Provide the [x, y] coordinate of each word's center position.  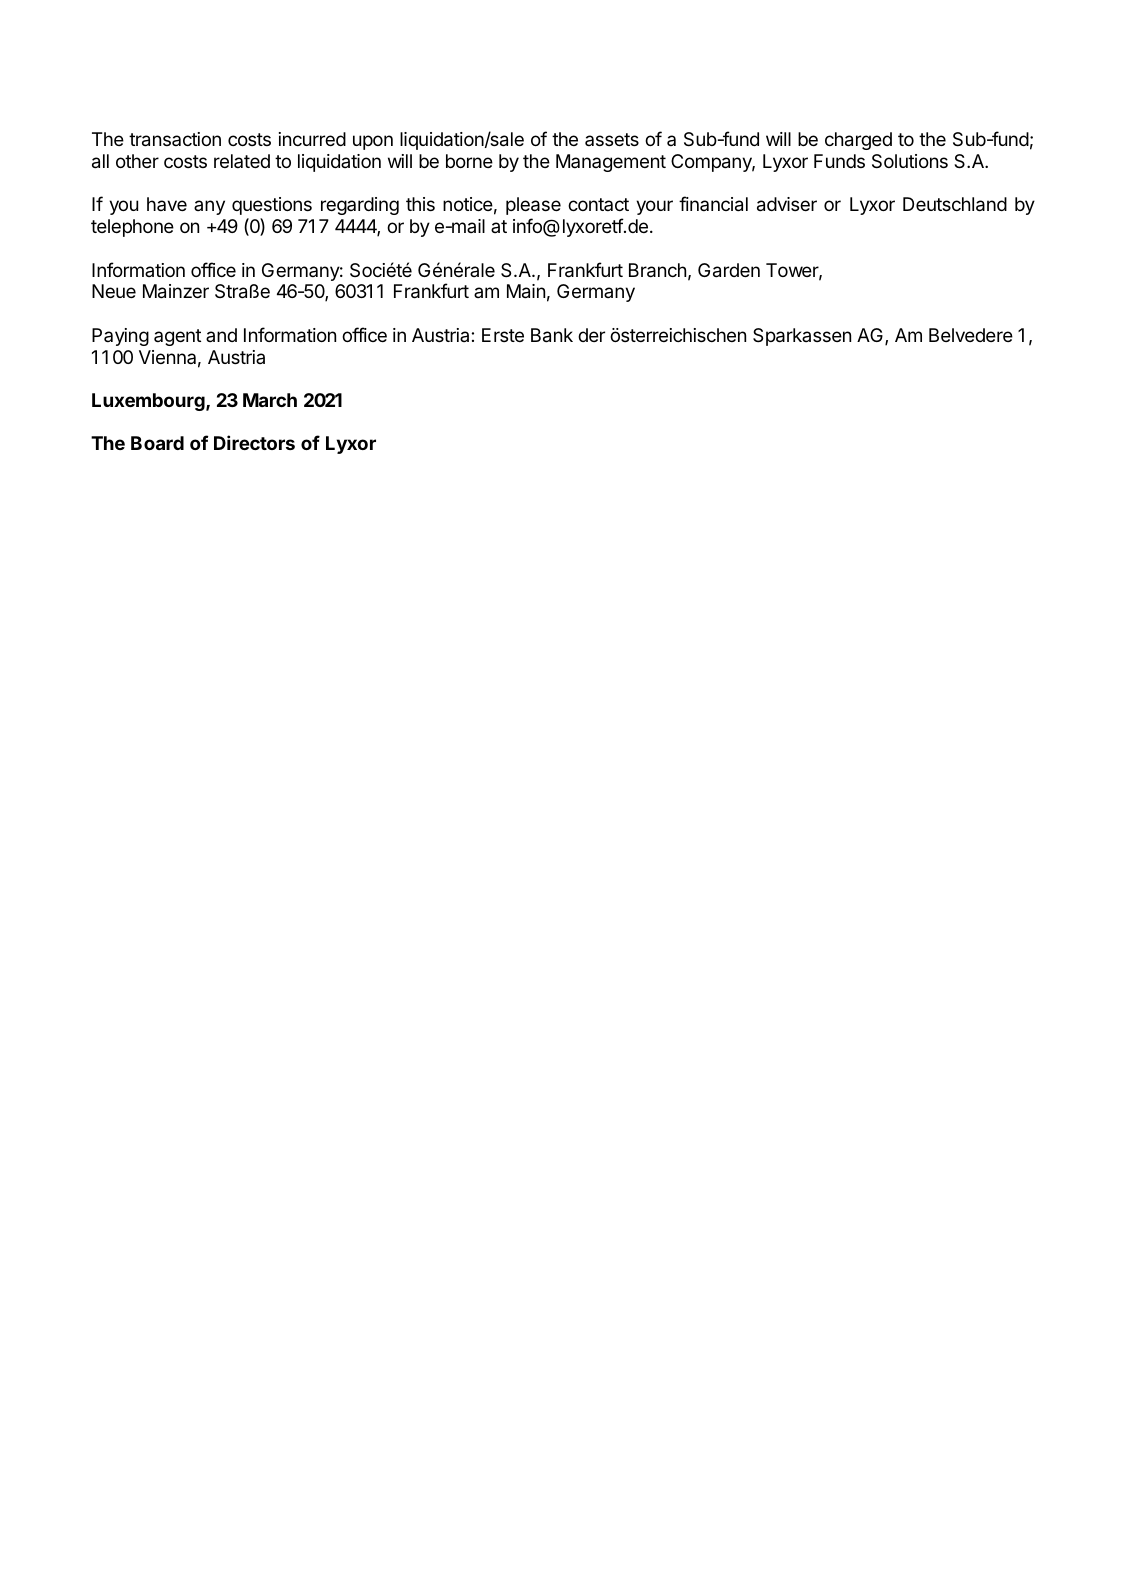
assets [612, 139]
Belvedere [971, 335]
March [270, 400]
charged [858, 141]
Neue [114, 291]
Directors [254, 442]
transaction [175, 139]
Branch [657, 270]
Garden [729, 270]
